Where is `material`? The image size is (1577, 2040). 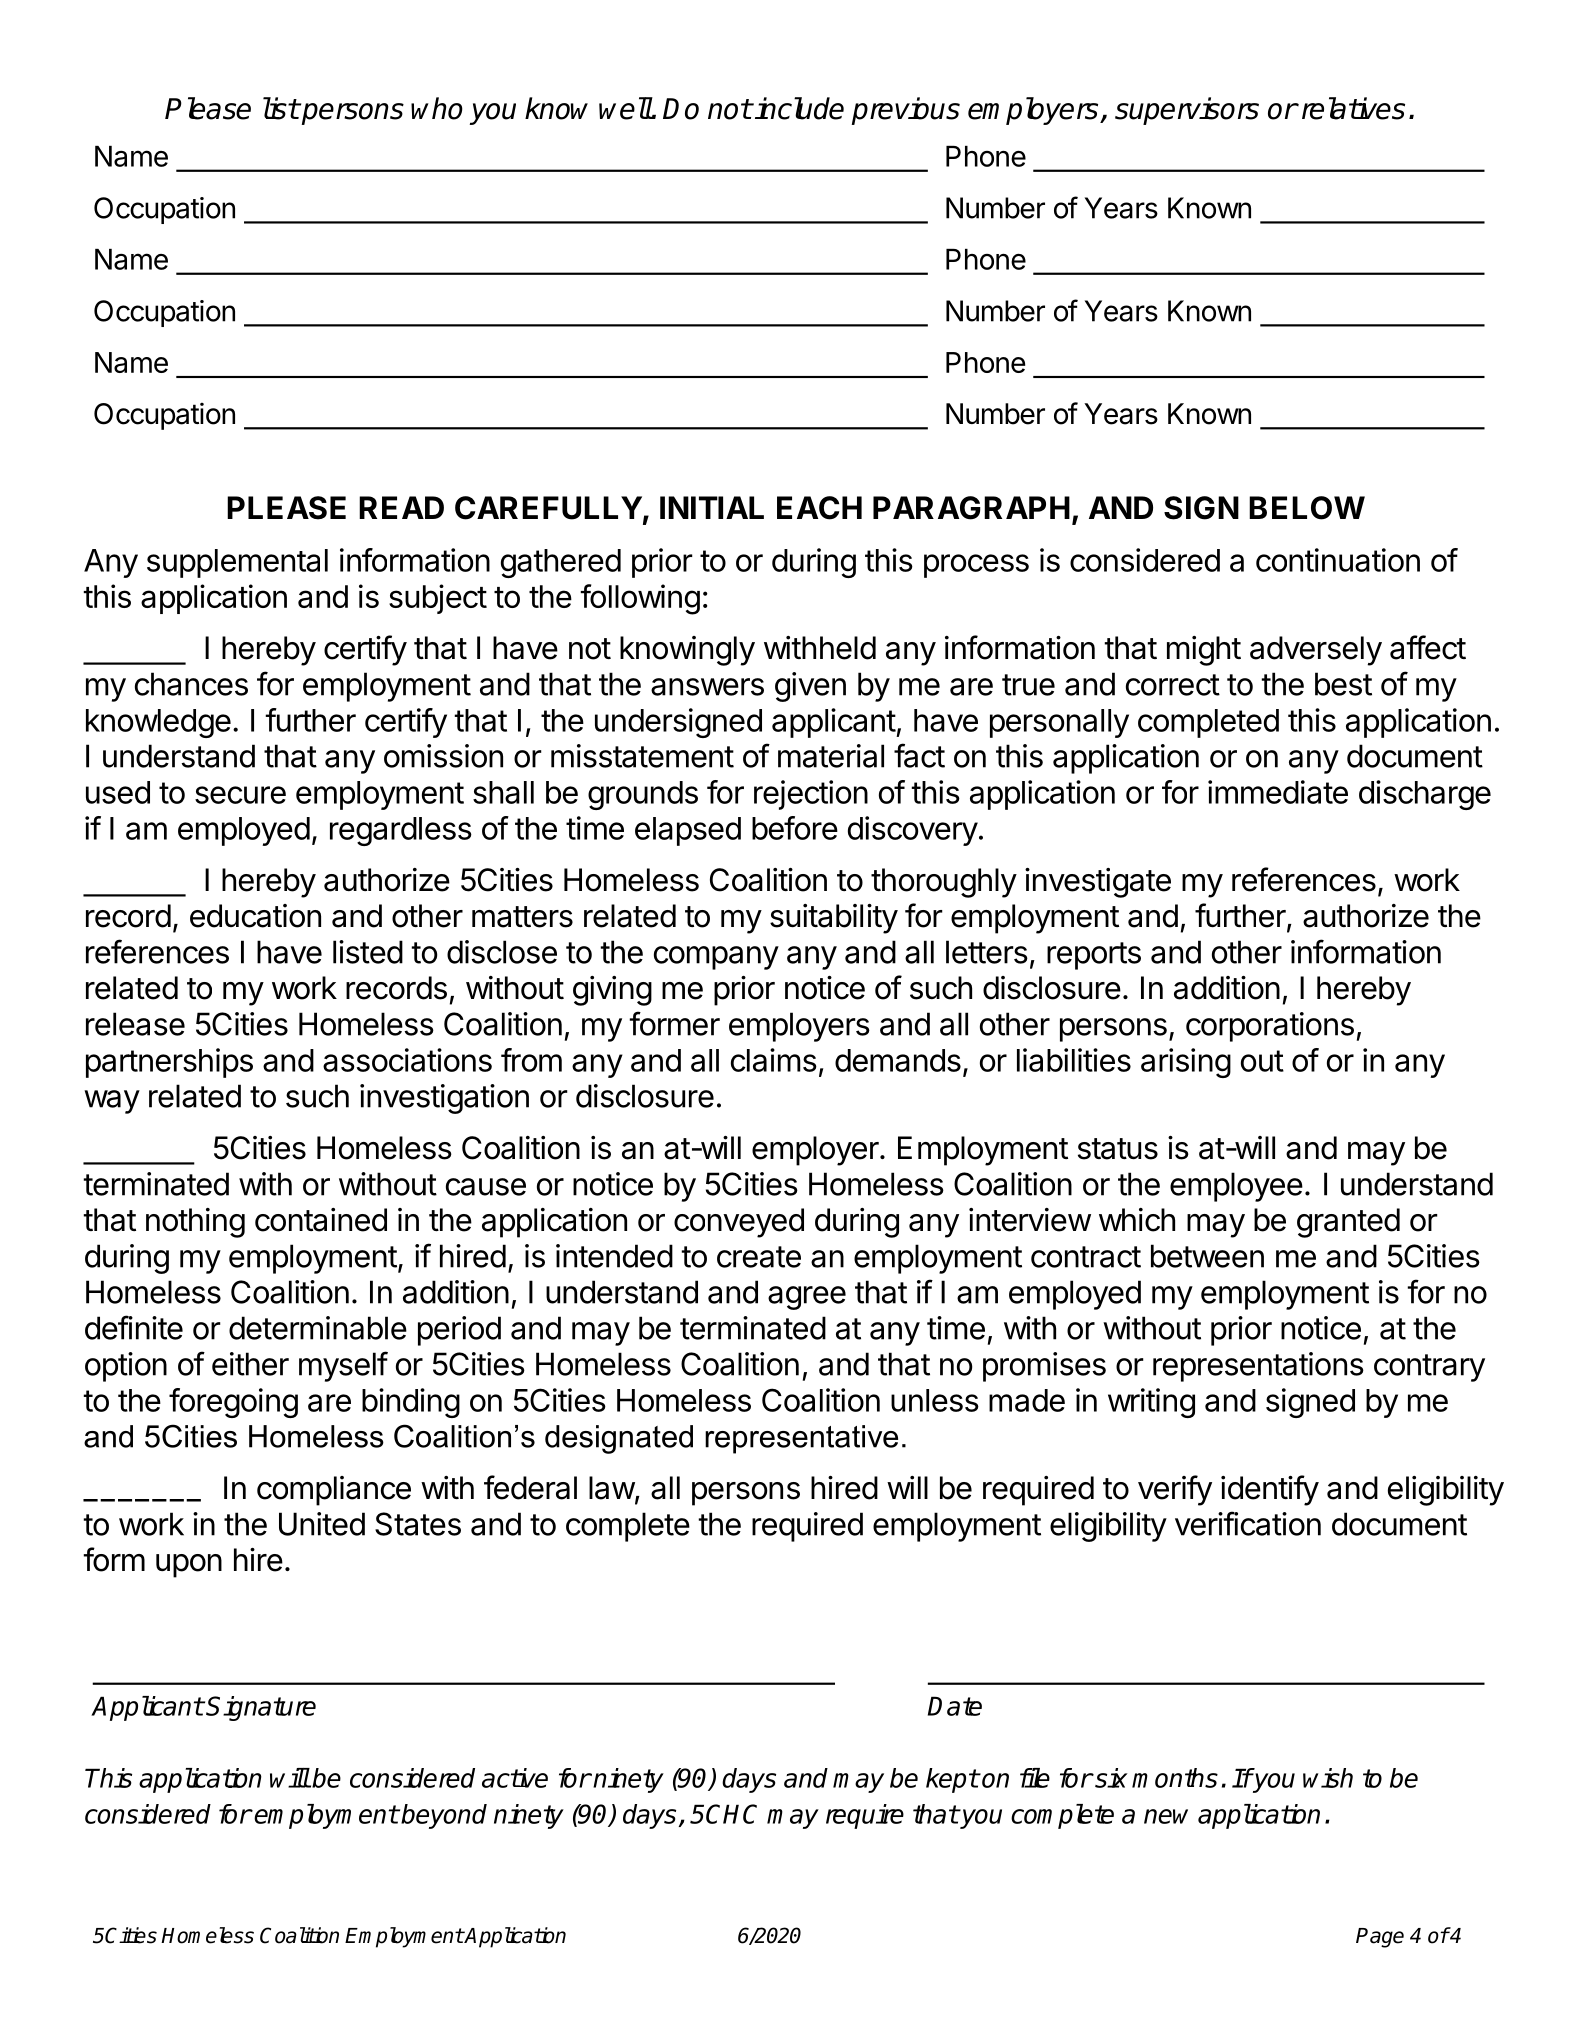 material is located at coordinates (831, 756).
